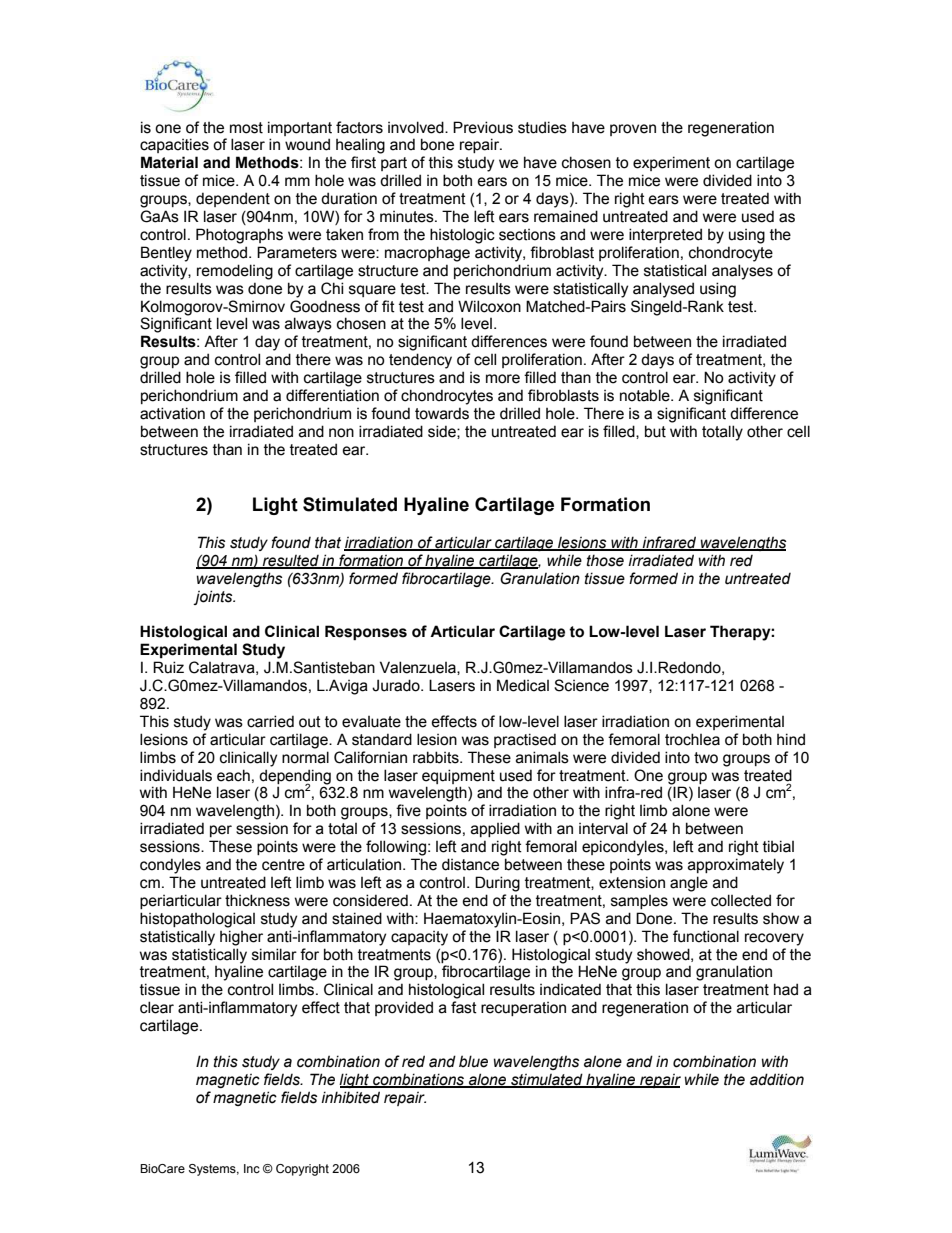  What do you see at coordinates (252, 1168) in the image?
I see `Inc` at bounding box center [252, 1168].
